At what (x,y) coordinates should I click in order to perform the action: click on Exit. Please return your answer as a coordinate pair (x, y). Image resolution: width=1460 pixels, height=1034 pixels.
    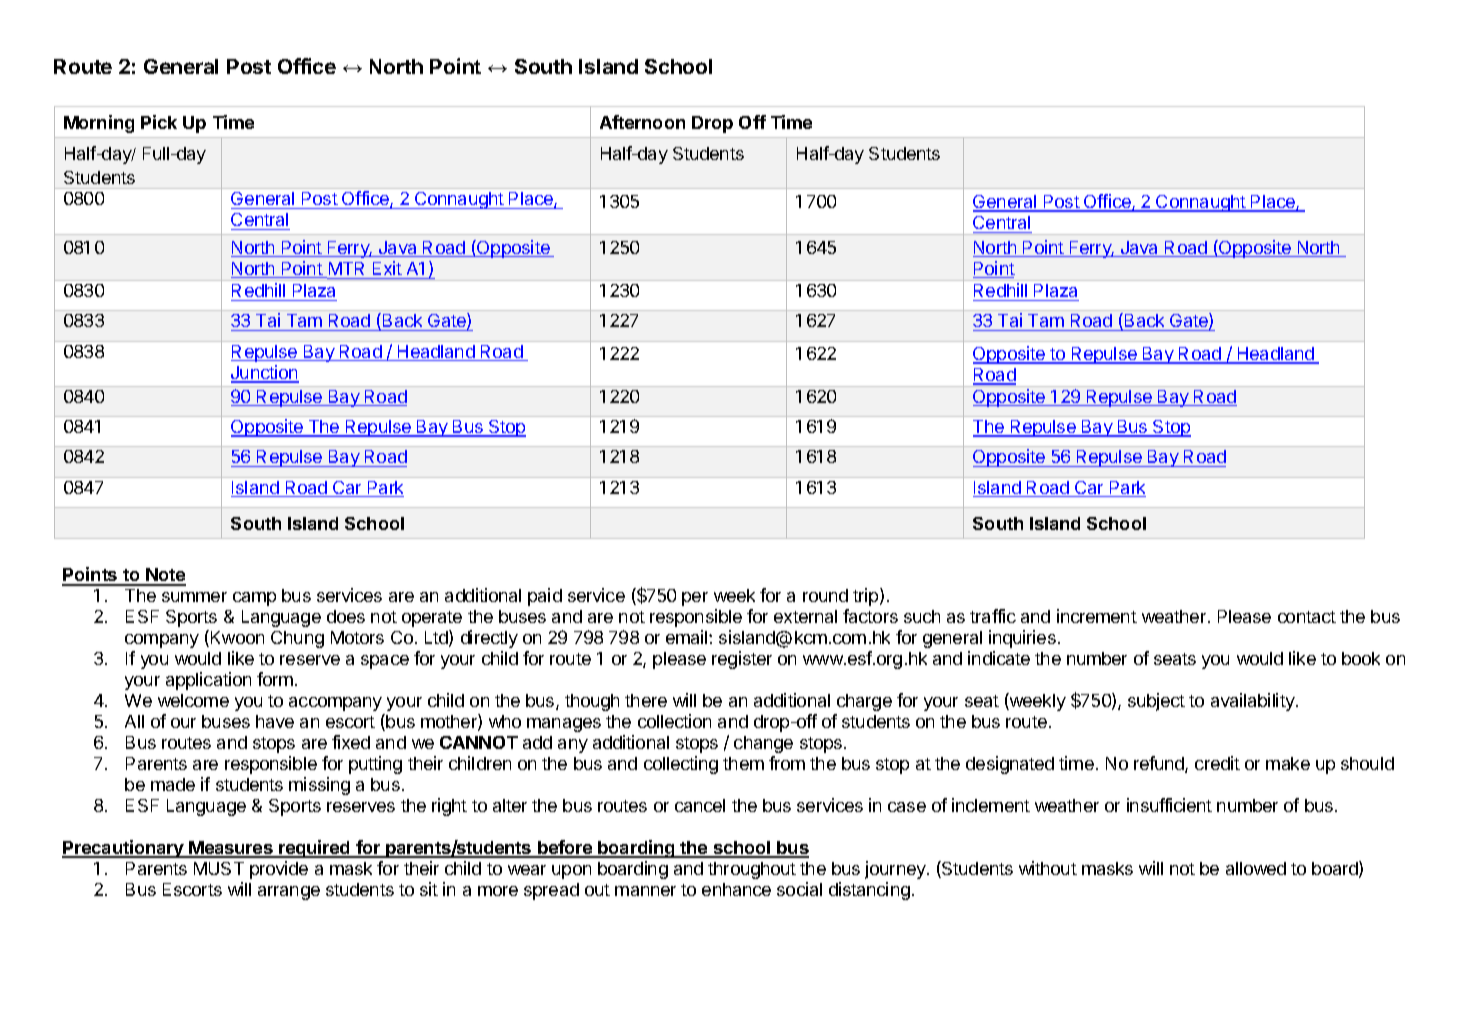
    Looking at the image, I should click on (387, 268).
